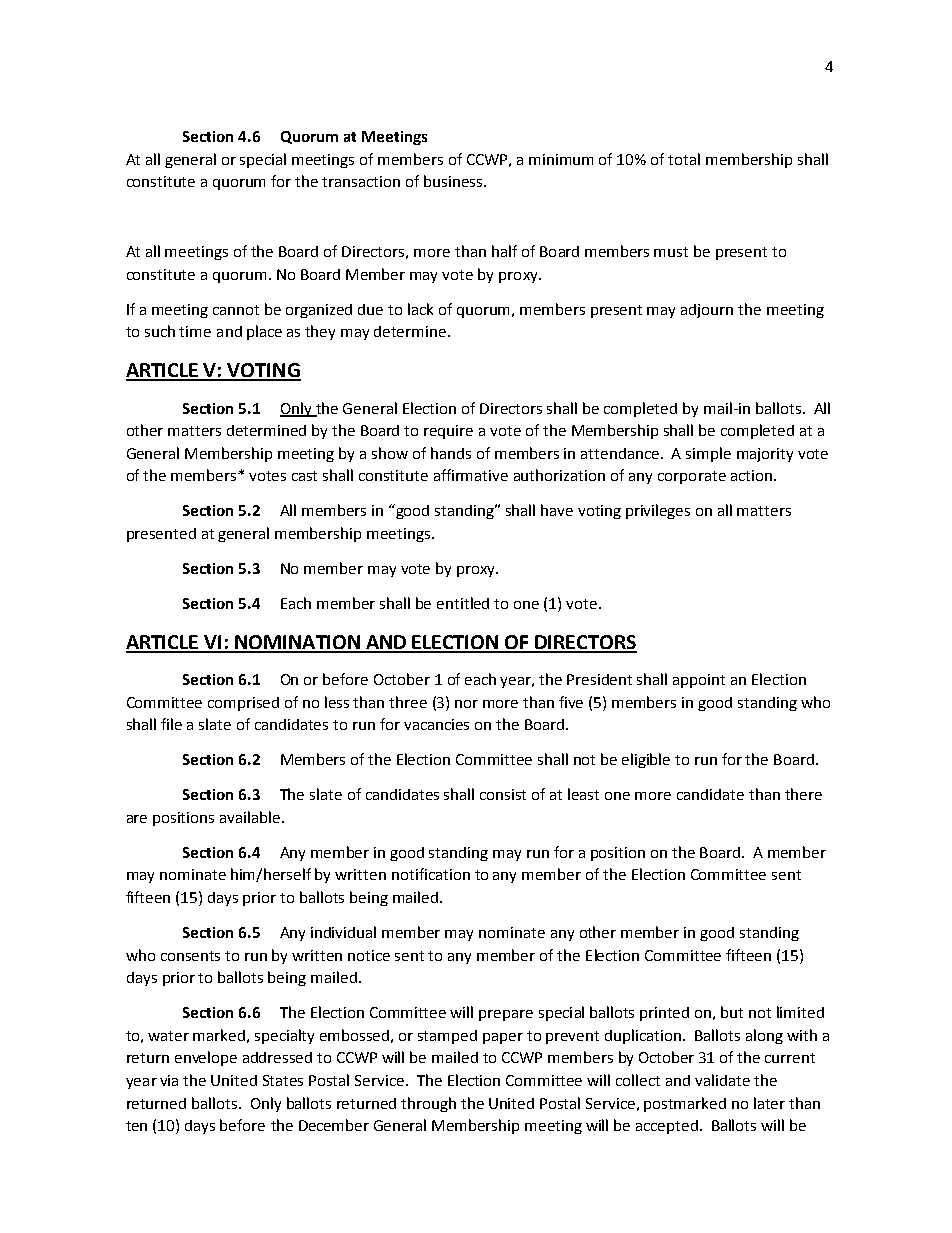 The height and width of the page is (1233, 952). I want to click on require, so click(448, 432).
